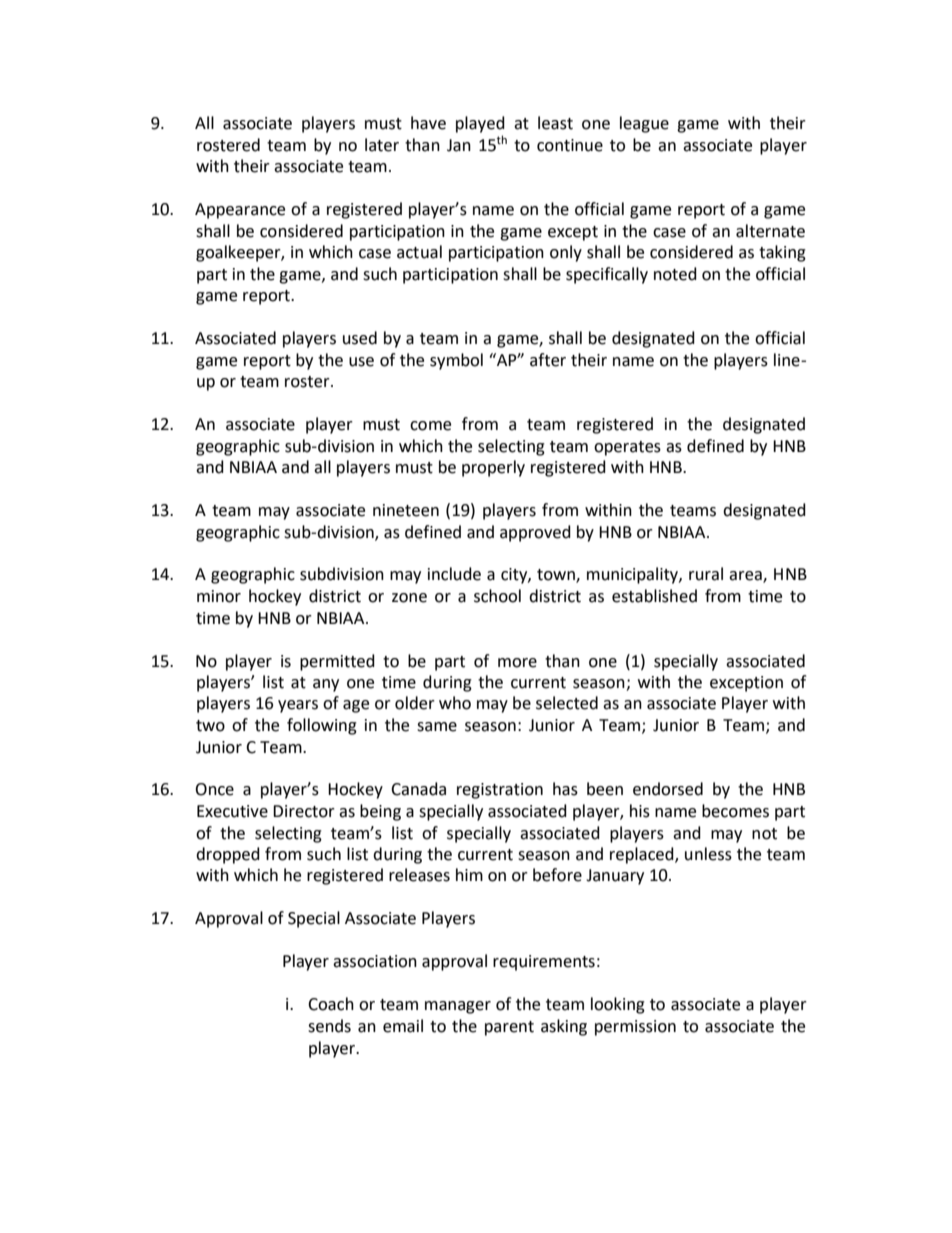 Image resolution: width=952 pixels, height=1233 pixels. I want to click on parent, so click(509, 1028).
